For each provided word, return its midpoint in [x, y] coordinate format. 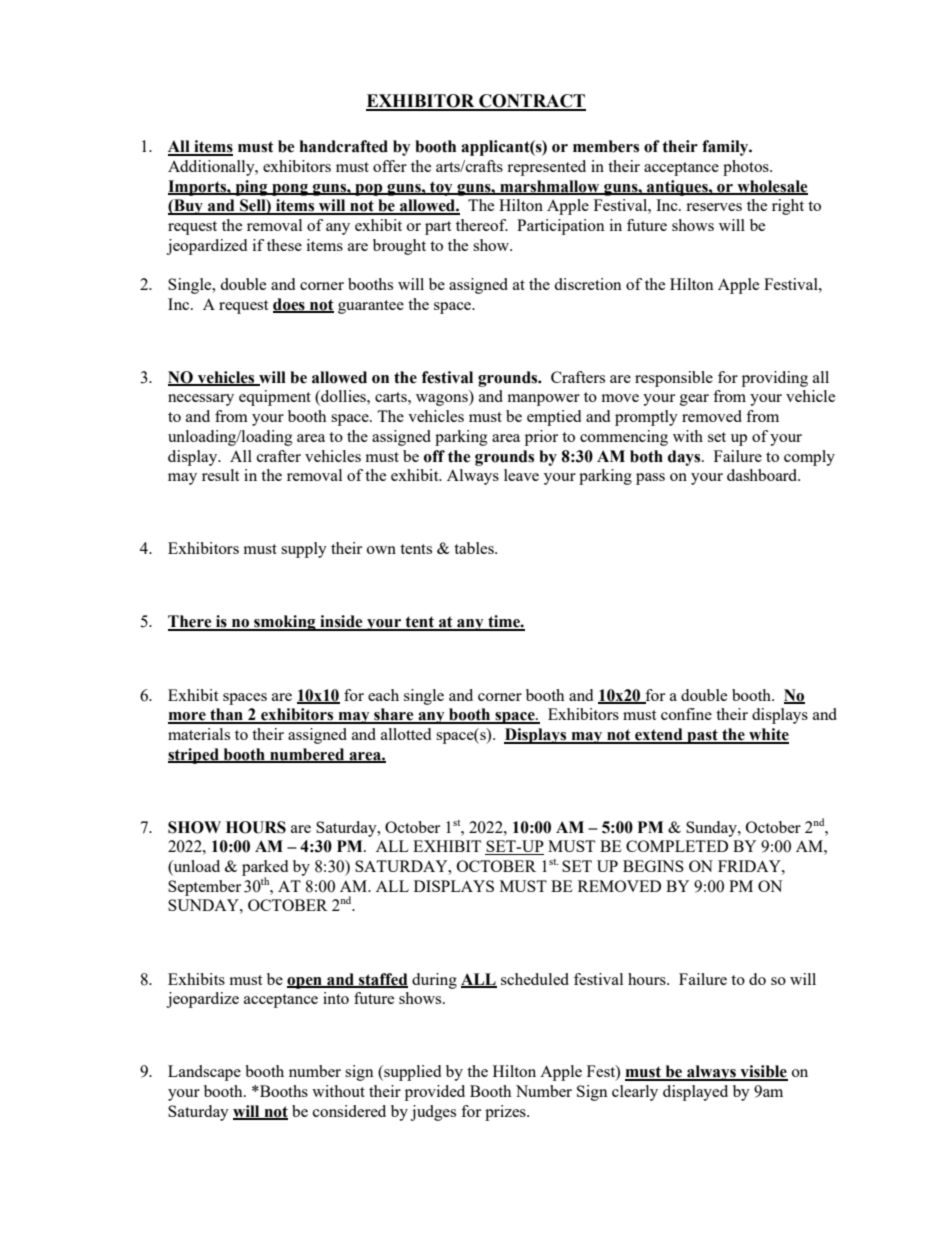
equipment [275, 398]
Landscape [204, 1073]
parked [265, 869]
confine [686, 714]
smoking [285, 623]
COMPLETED [677, 846]
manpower [543, 400]
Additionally [212, 168]
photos [747, 168]
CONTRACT [531, 102]
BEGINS [653, 866]
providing [775, 379]
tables [475, 548]
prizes [506, 1113]
